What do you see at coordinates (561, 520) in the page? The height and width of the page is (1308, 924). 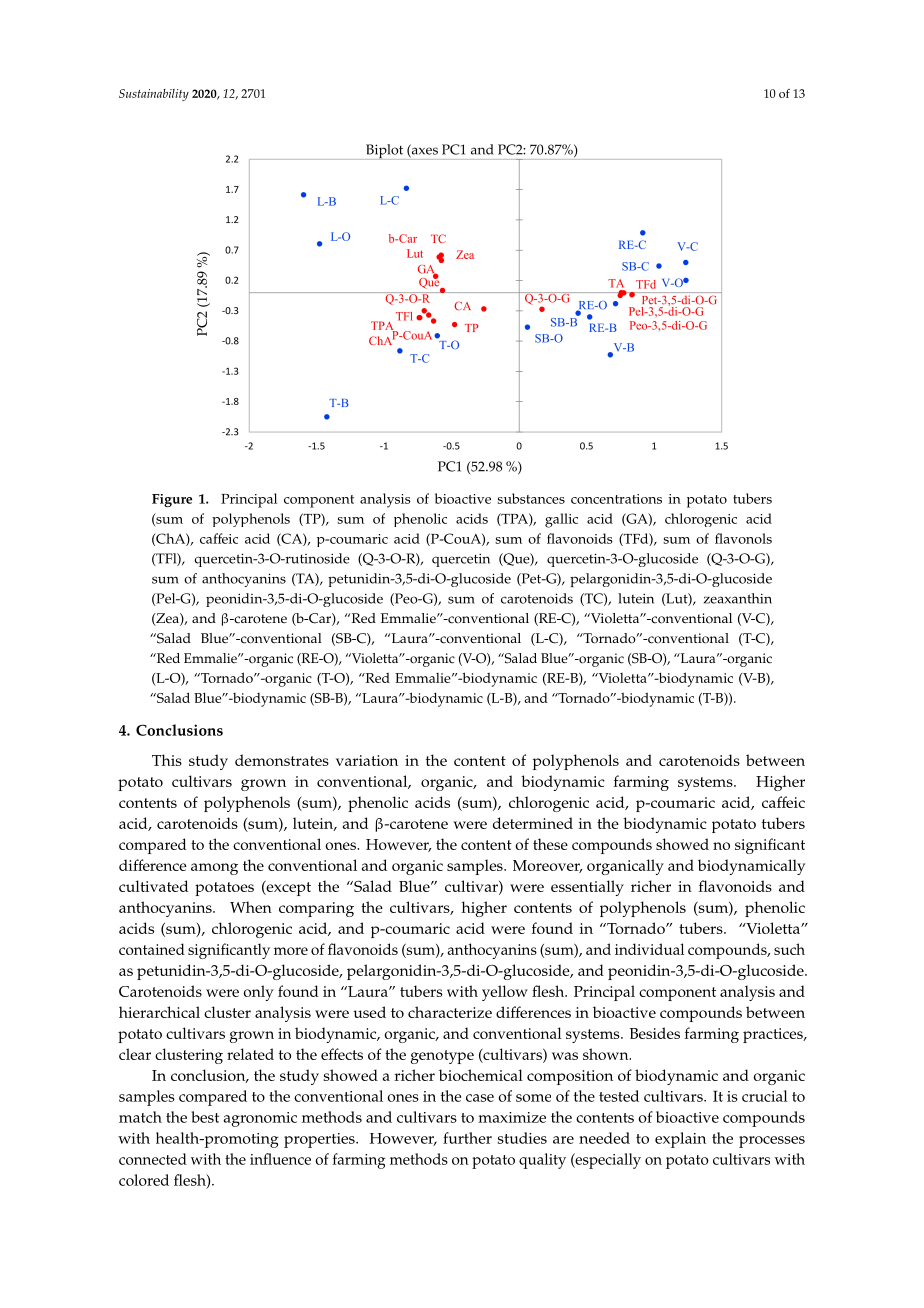 I see `gallic` at bounding box center [561, 520].
